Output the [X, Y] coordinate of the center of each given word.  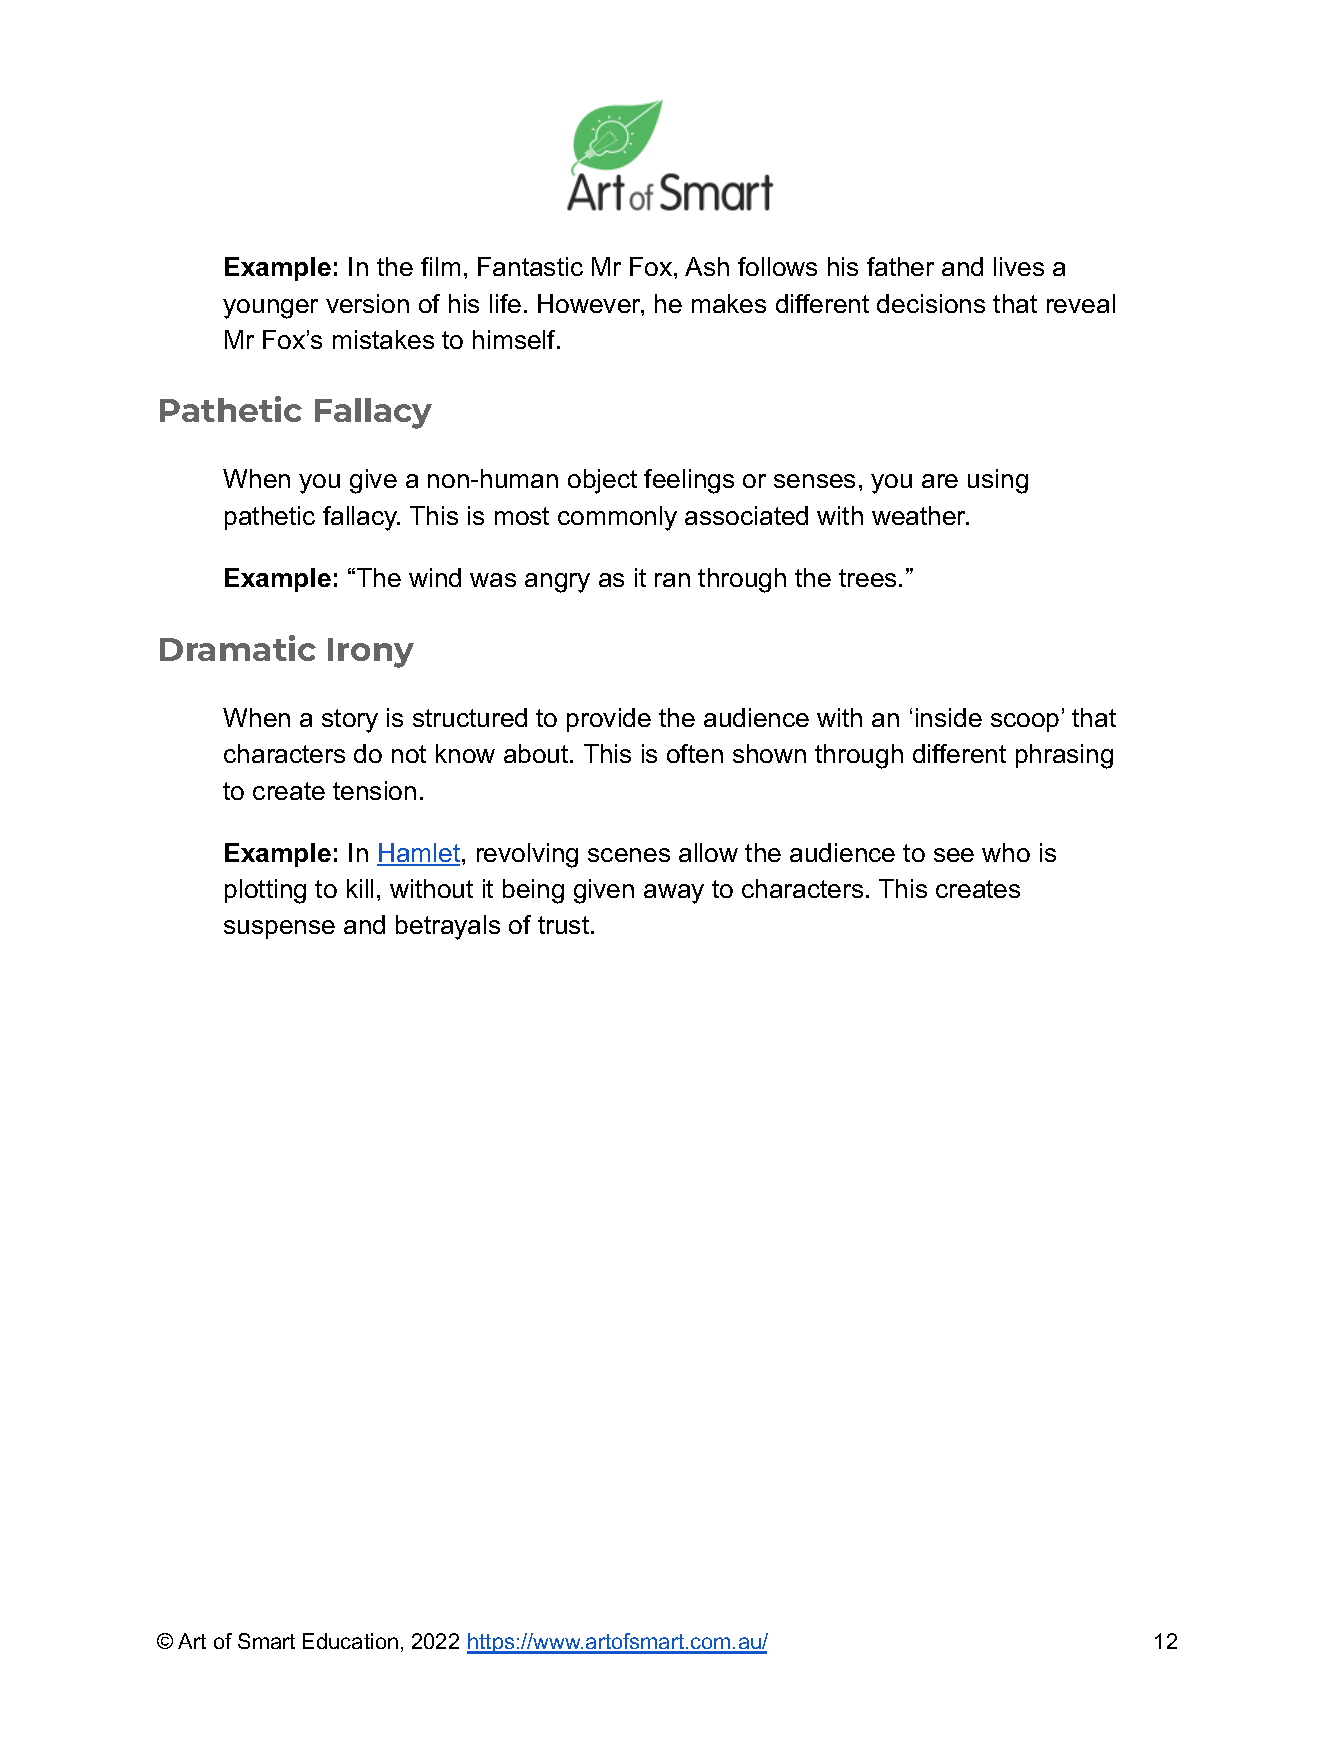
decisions [931, 303]
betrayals [448, 927]
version [367, 303]
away [674, 894]
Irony [371, 653]
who [1006, 852]
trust [563, 925]
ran [672, 580]
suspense [279, 929]
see [954, 855]
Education [350, 1641]
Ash [707, 266]
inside [949, 717]
